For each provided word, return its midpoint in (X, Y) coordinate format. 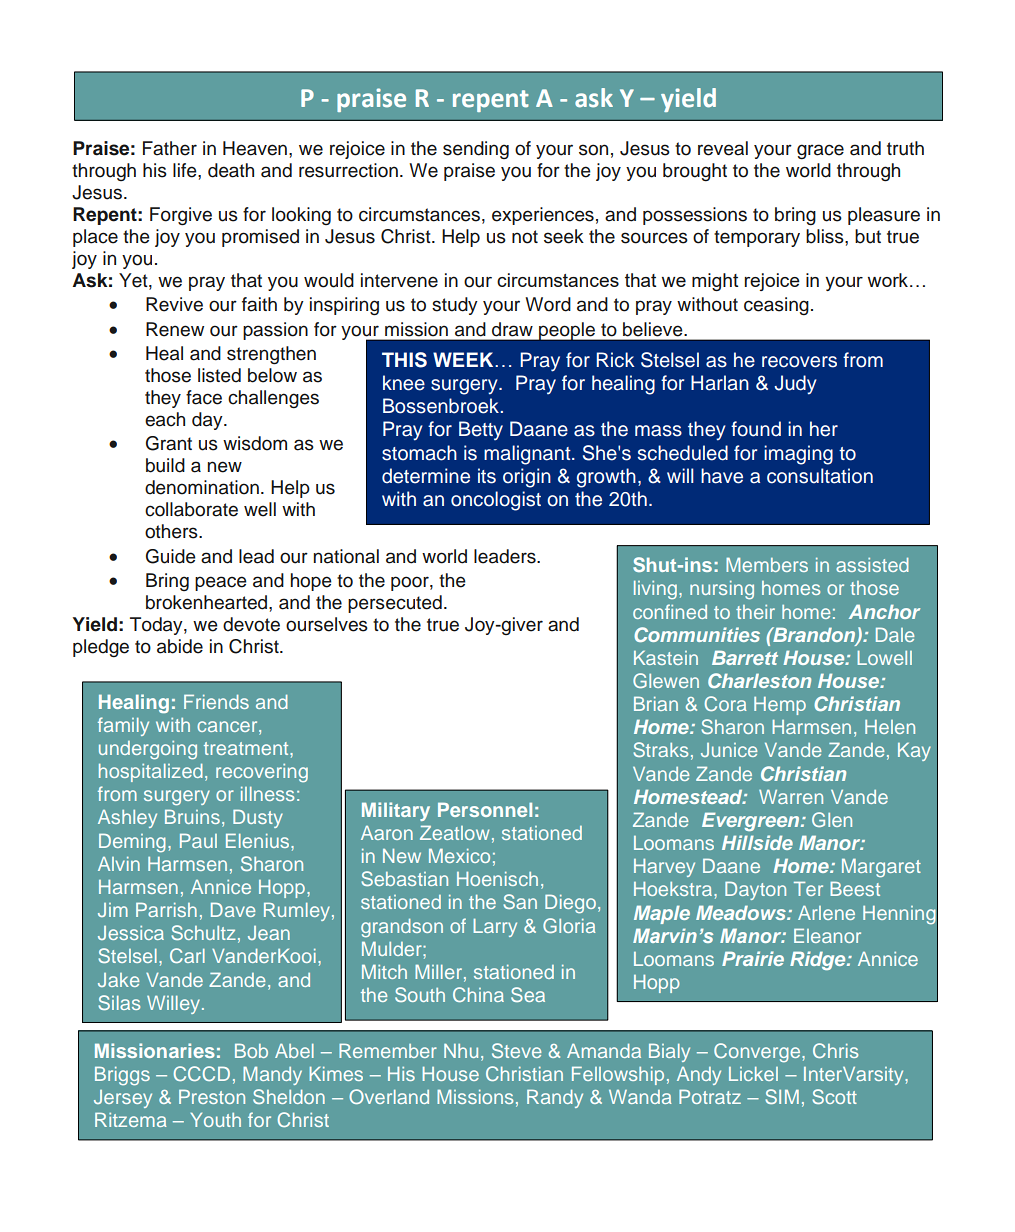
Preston (212, 1096)
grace (820, 152)
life (186, 170)
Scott (834, 1096)
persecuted (395, 604)
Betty (481, 431)
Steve (516, 1050)
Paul (198, 840)
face (204, 397)
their (755, 612)
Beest (855, 888)
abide (180, 646)
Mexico (459, 855)
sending (476, 150)
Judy (795, 385)
